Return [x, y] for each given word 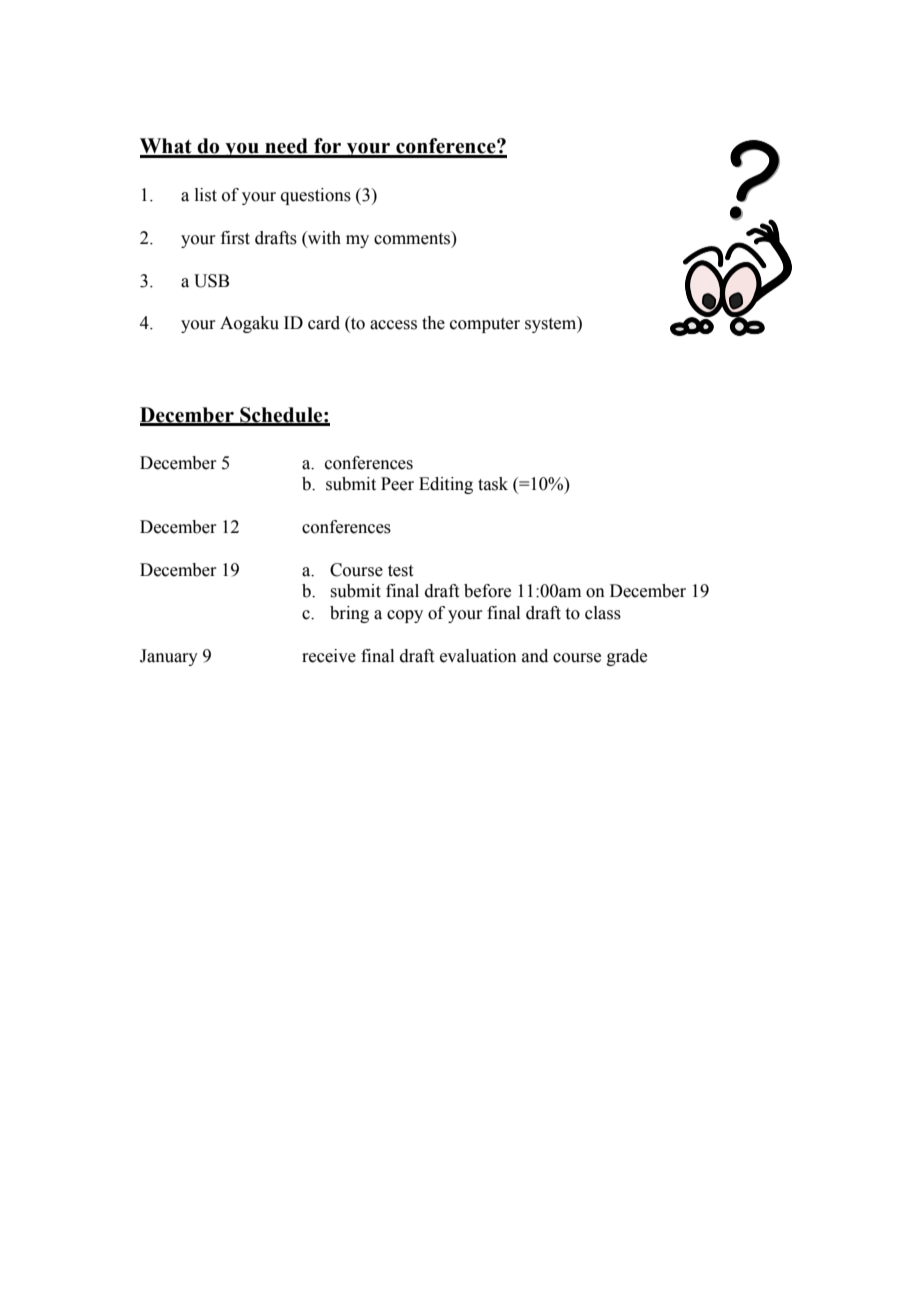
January [169, 657]
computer [485, 325]
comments [413, 238]
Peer [397, 484]
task [493, 484]
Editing [446, 485]
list [206, 195]
